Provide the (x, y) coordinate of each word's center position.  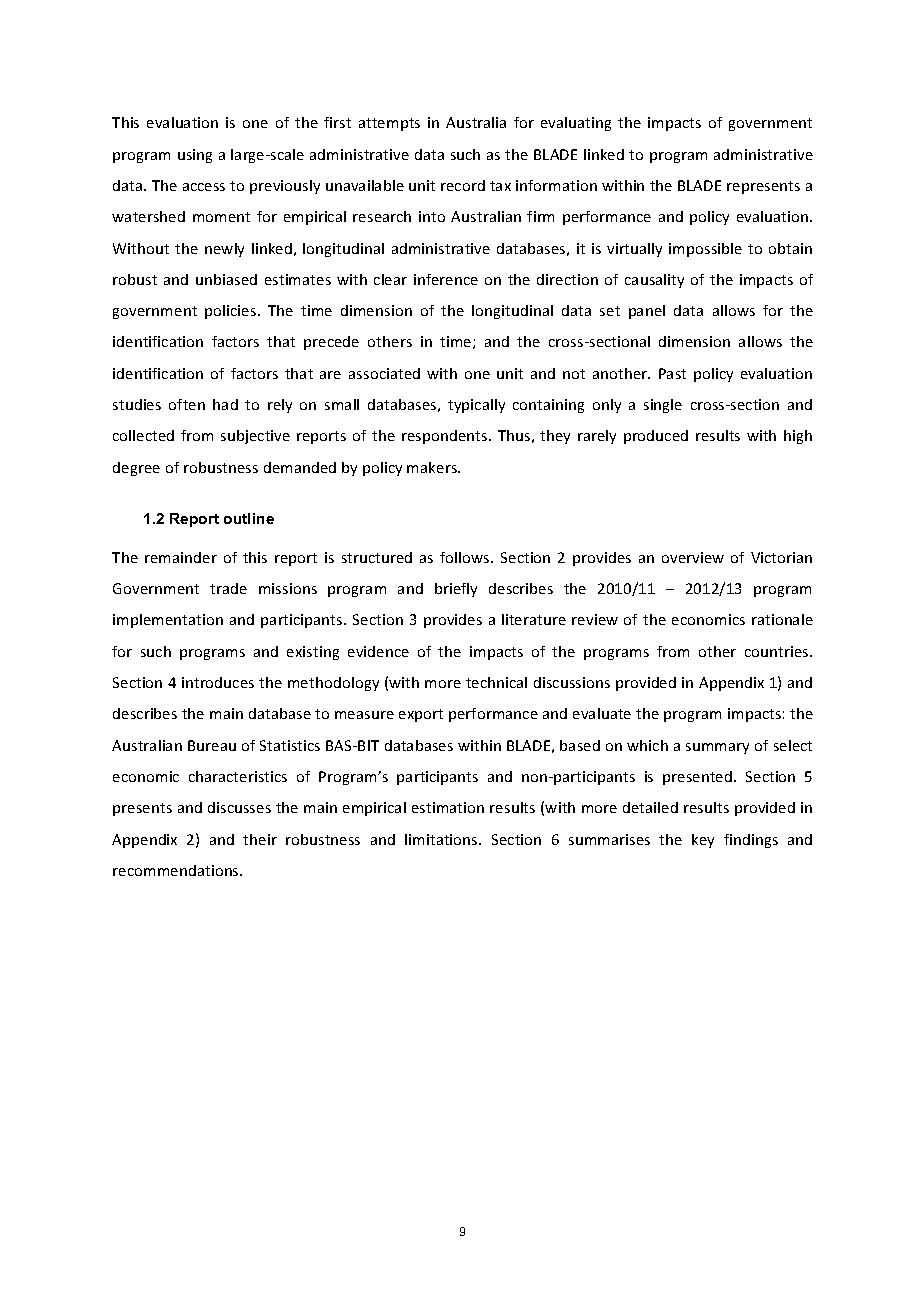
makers (433, 467)
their (260, 839)
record (463, 185)
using (195, 156)
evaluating (576, 124)
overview (693, 557)
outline (249, 518)
